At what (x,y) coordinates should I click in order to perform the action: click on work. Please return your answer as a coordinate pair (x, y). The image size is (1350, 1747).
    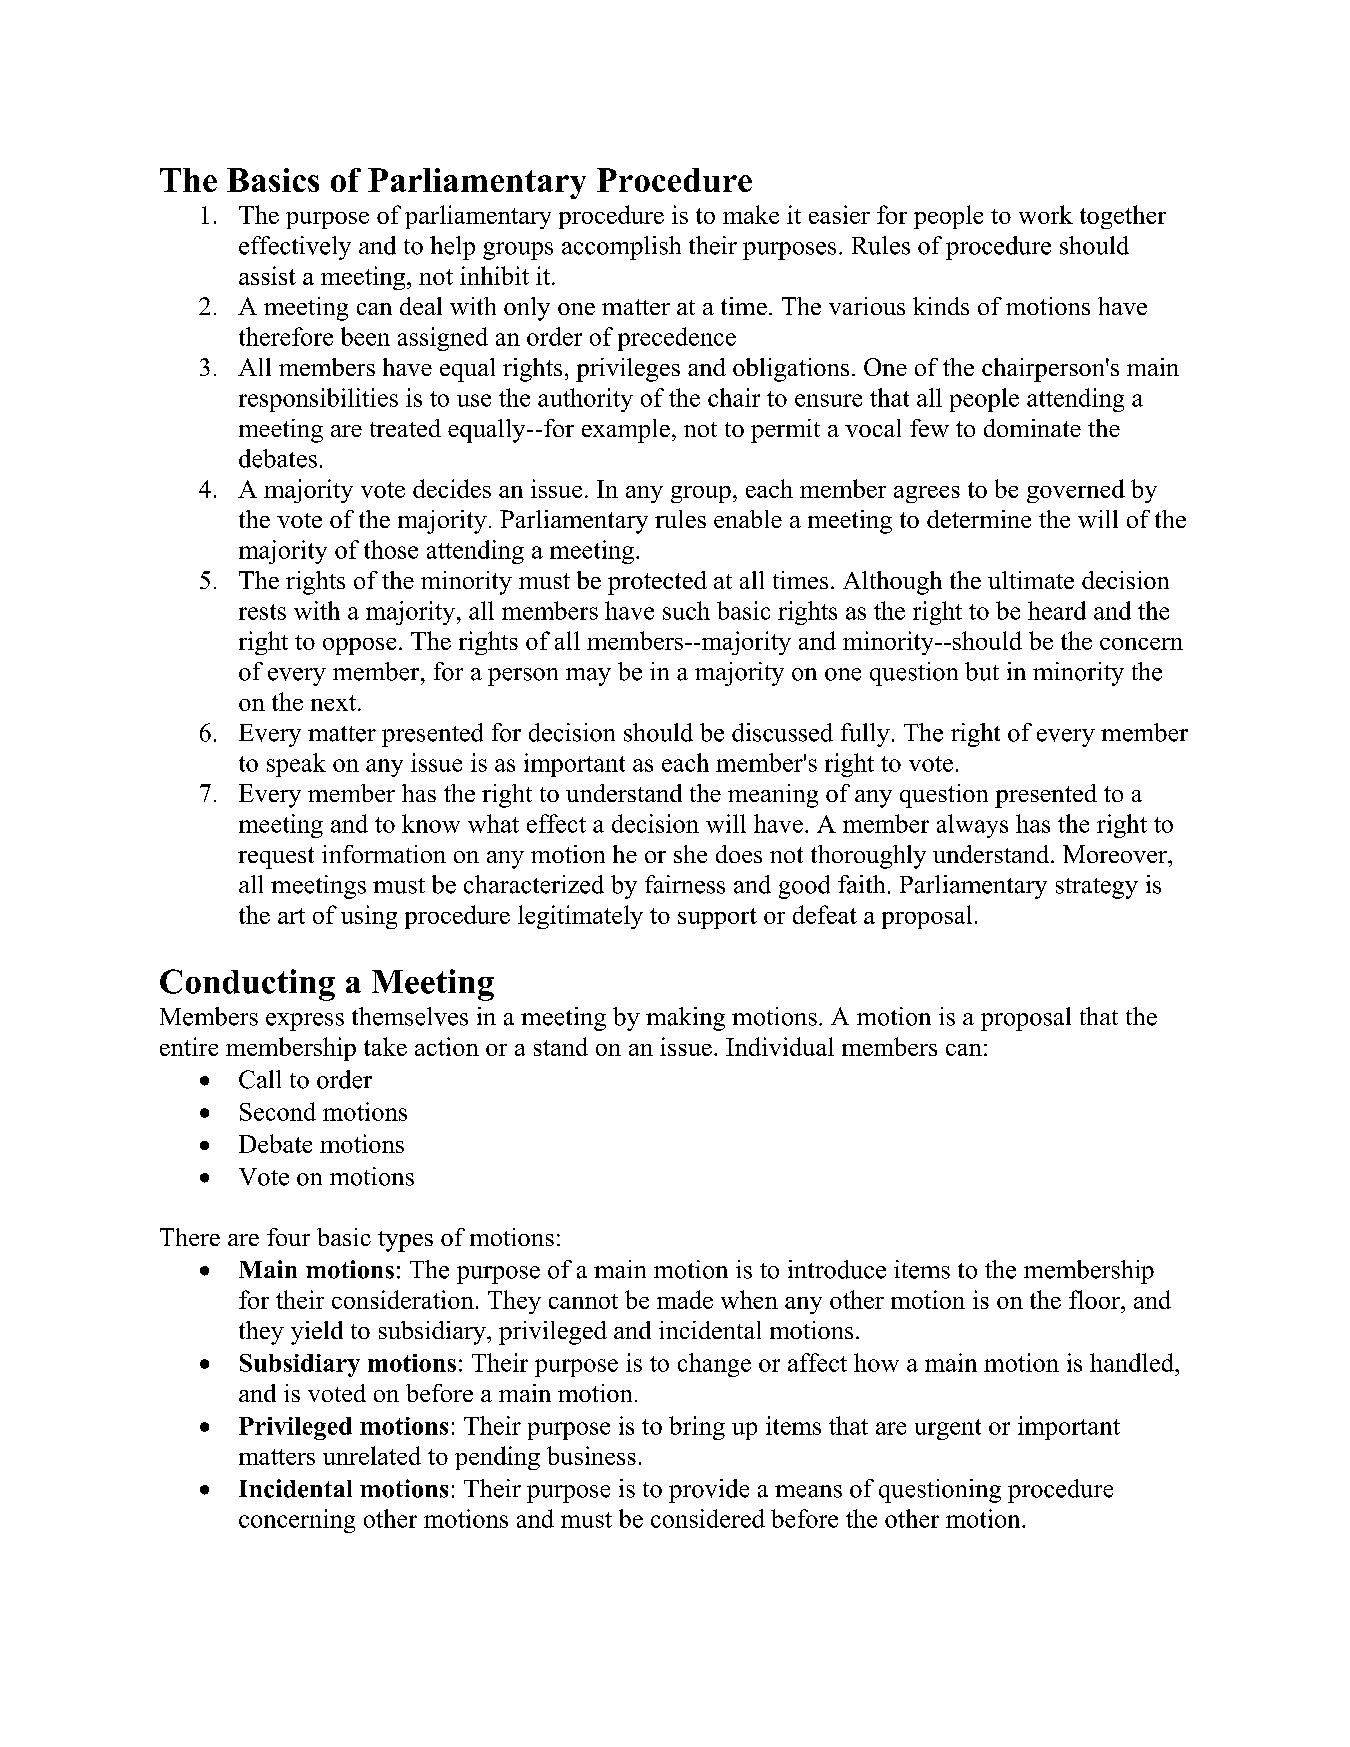
    Looking at the image, I should click on (1046, 214).
